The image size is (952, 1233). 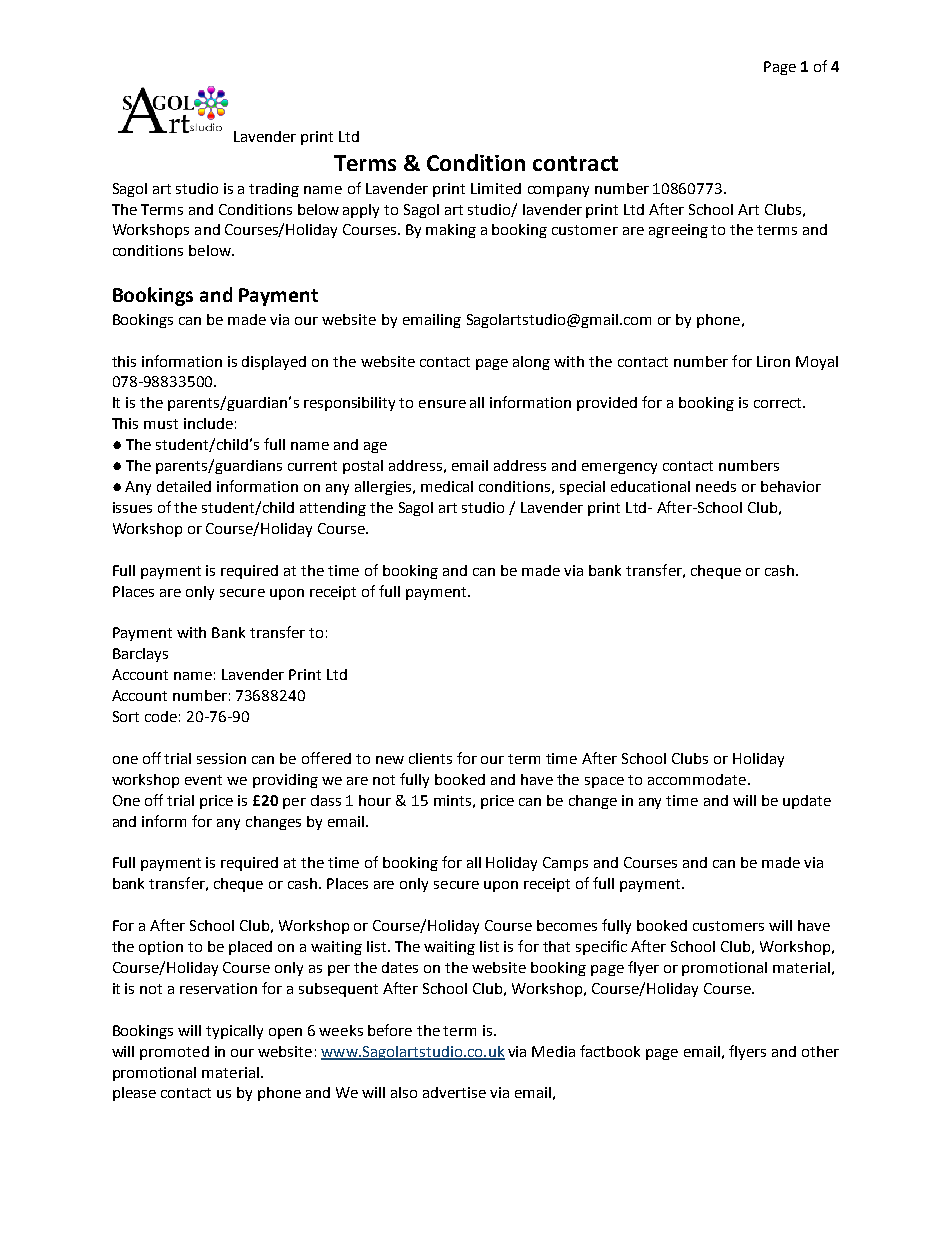 What do you see at coordinates (716, 486) in the image?
I see `needs` at bounding box center [716, 486].
